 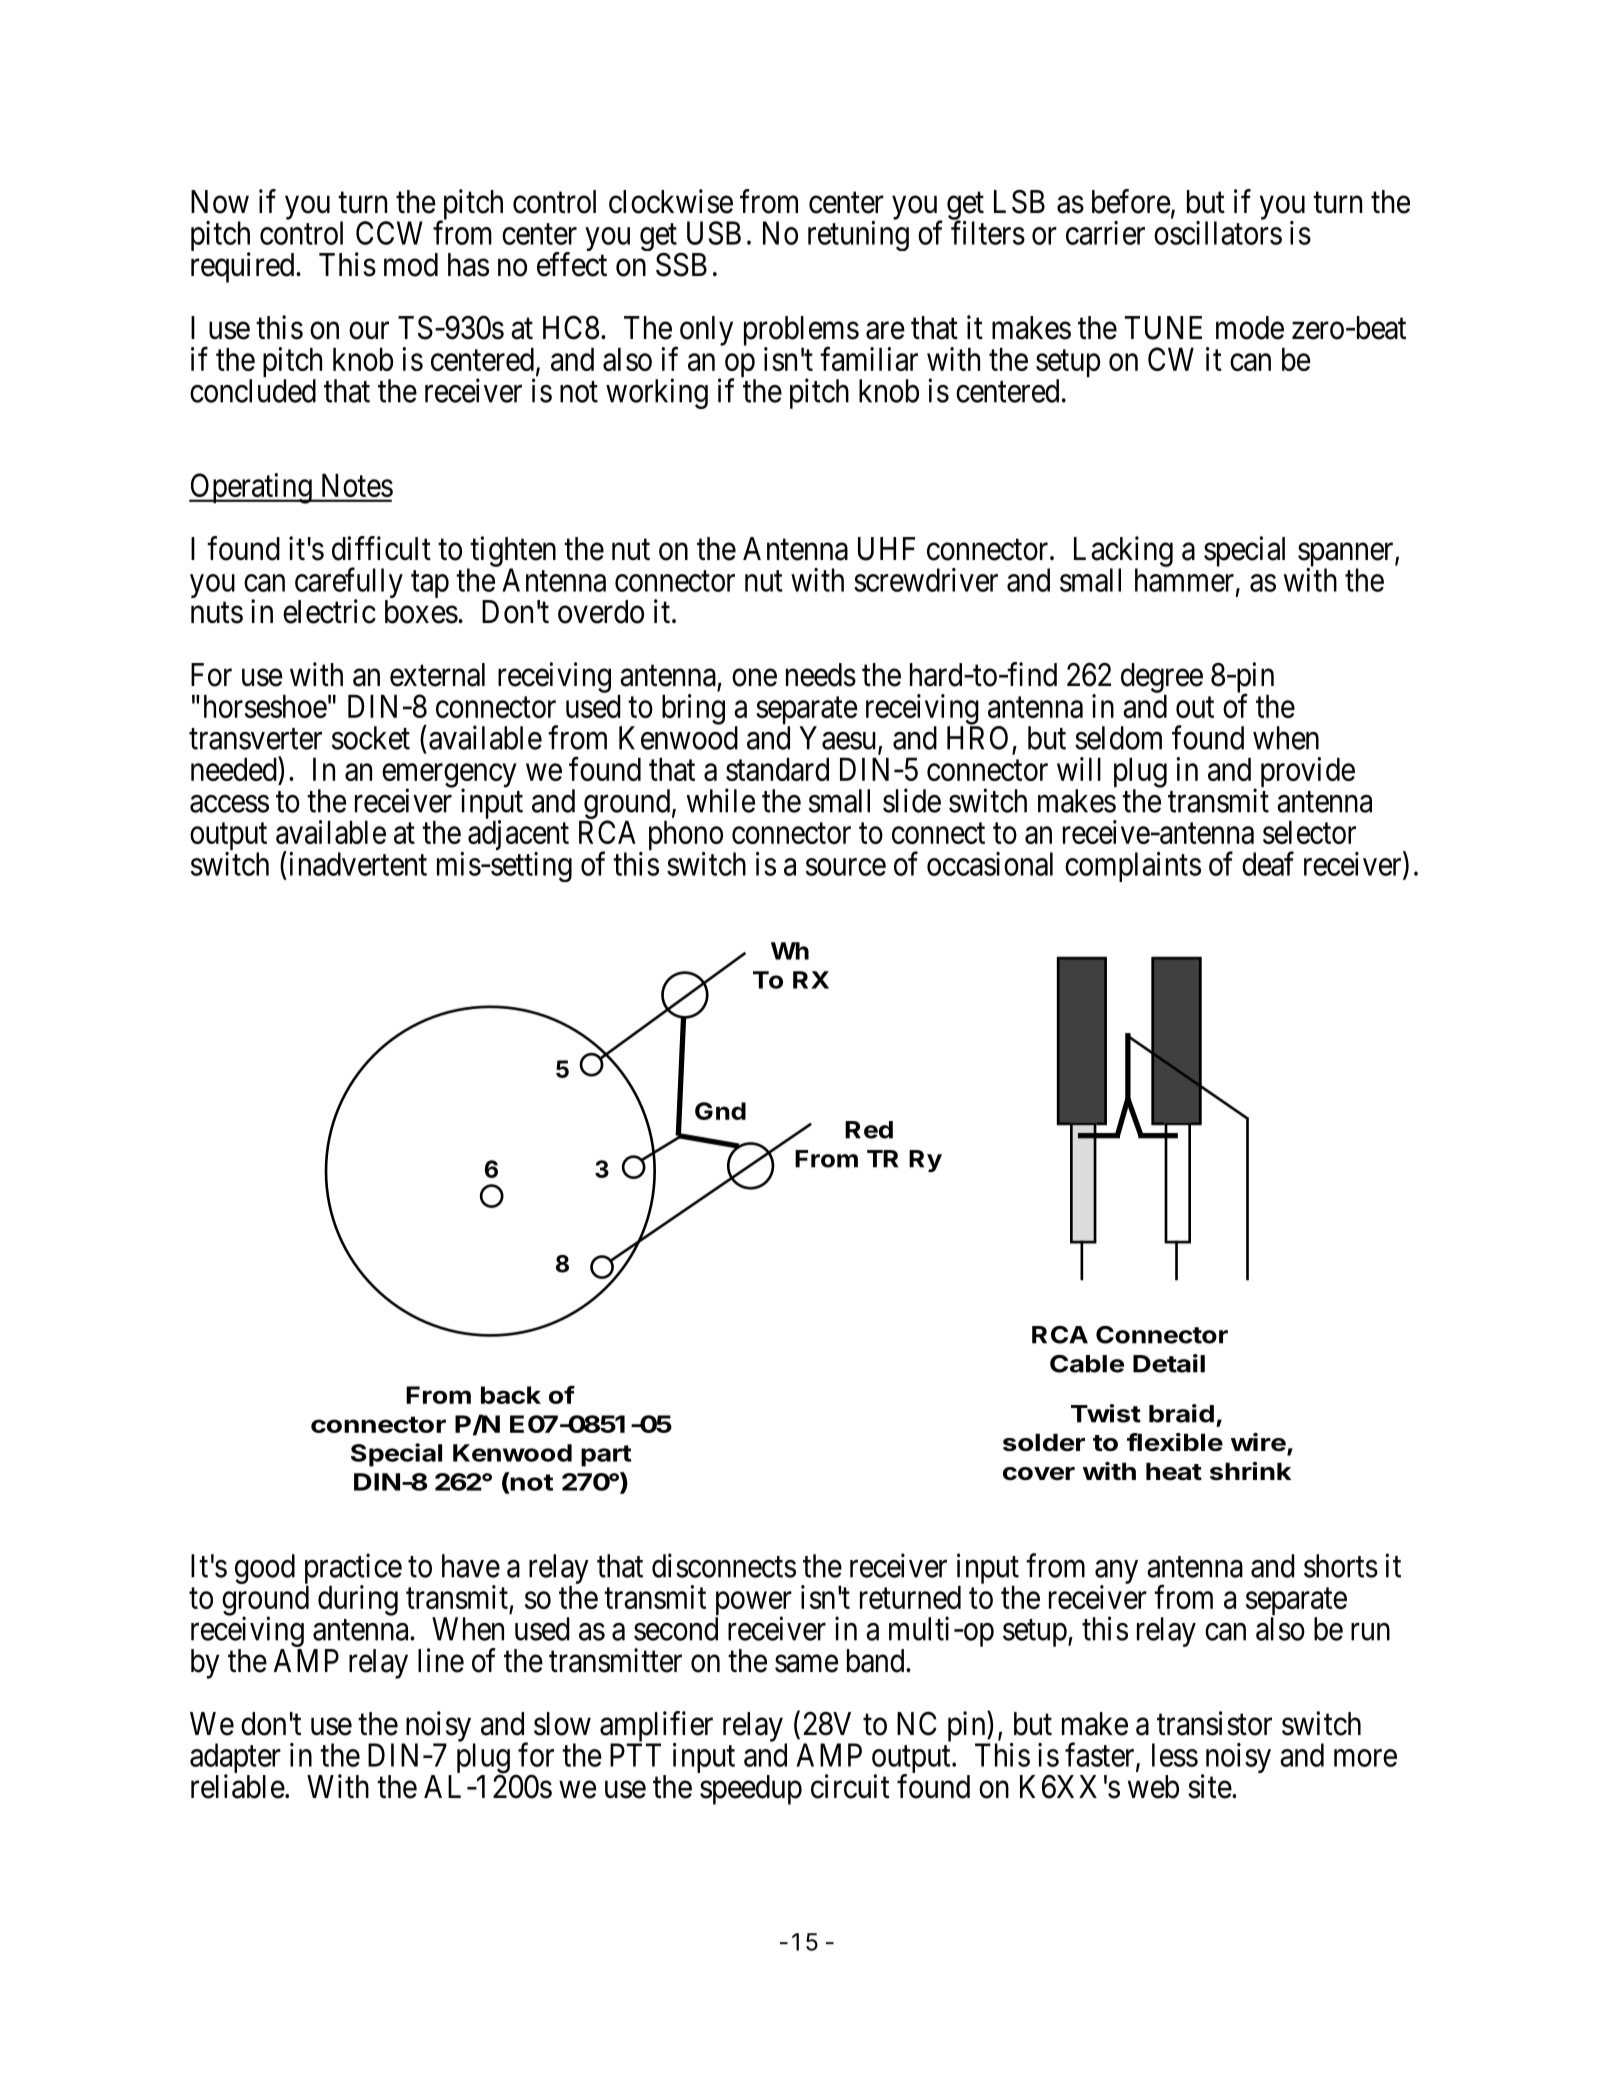 What do you see at coordinates (1169, 1363) in the page?
I see `Detail` at bounding box center [1169, 1363].
